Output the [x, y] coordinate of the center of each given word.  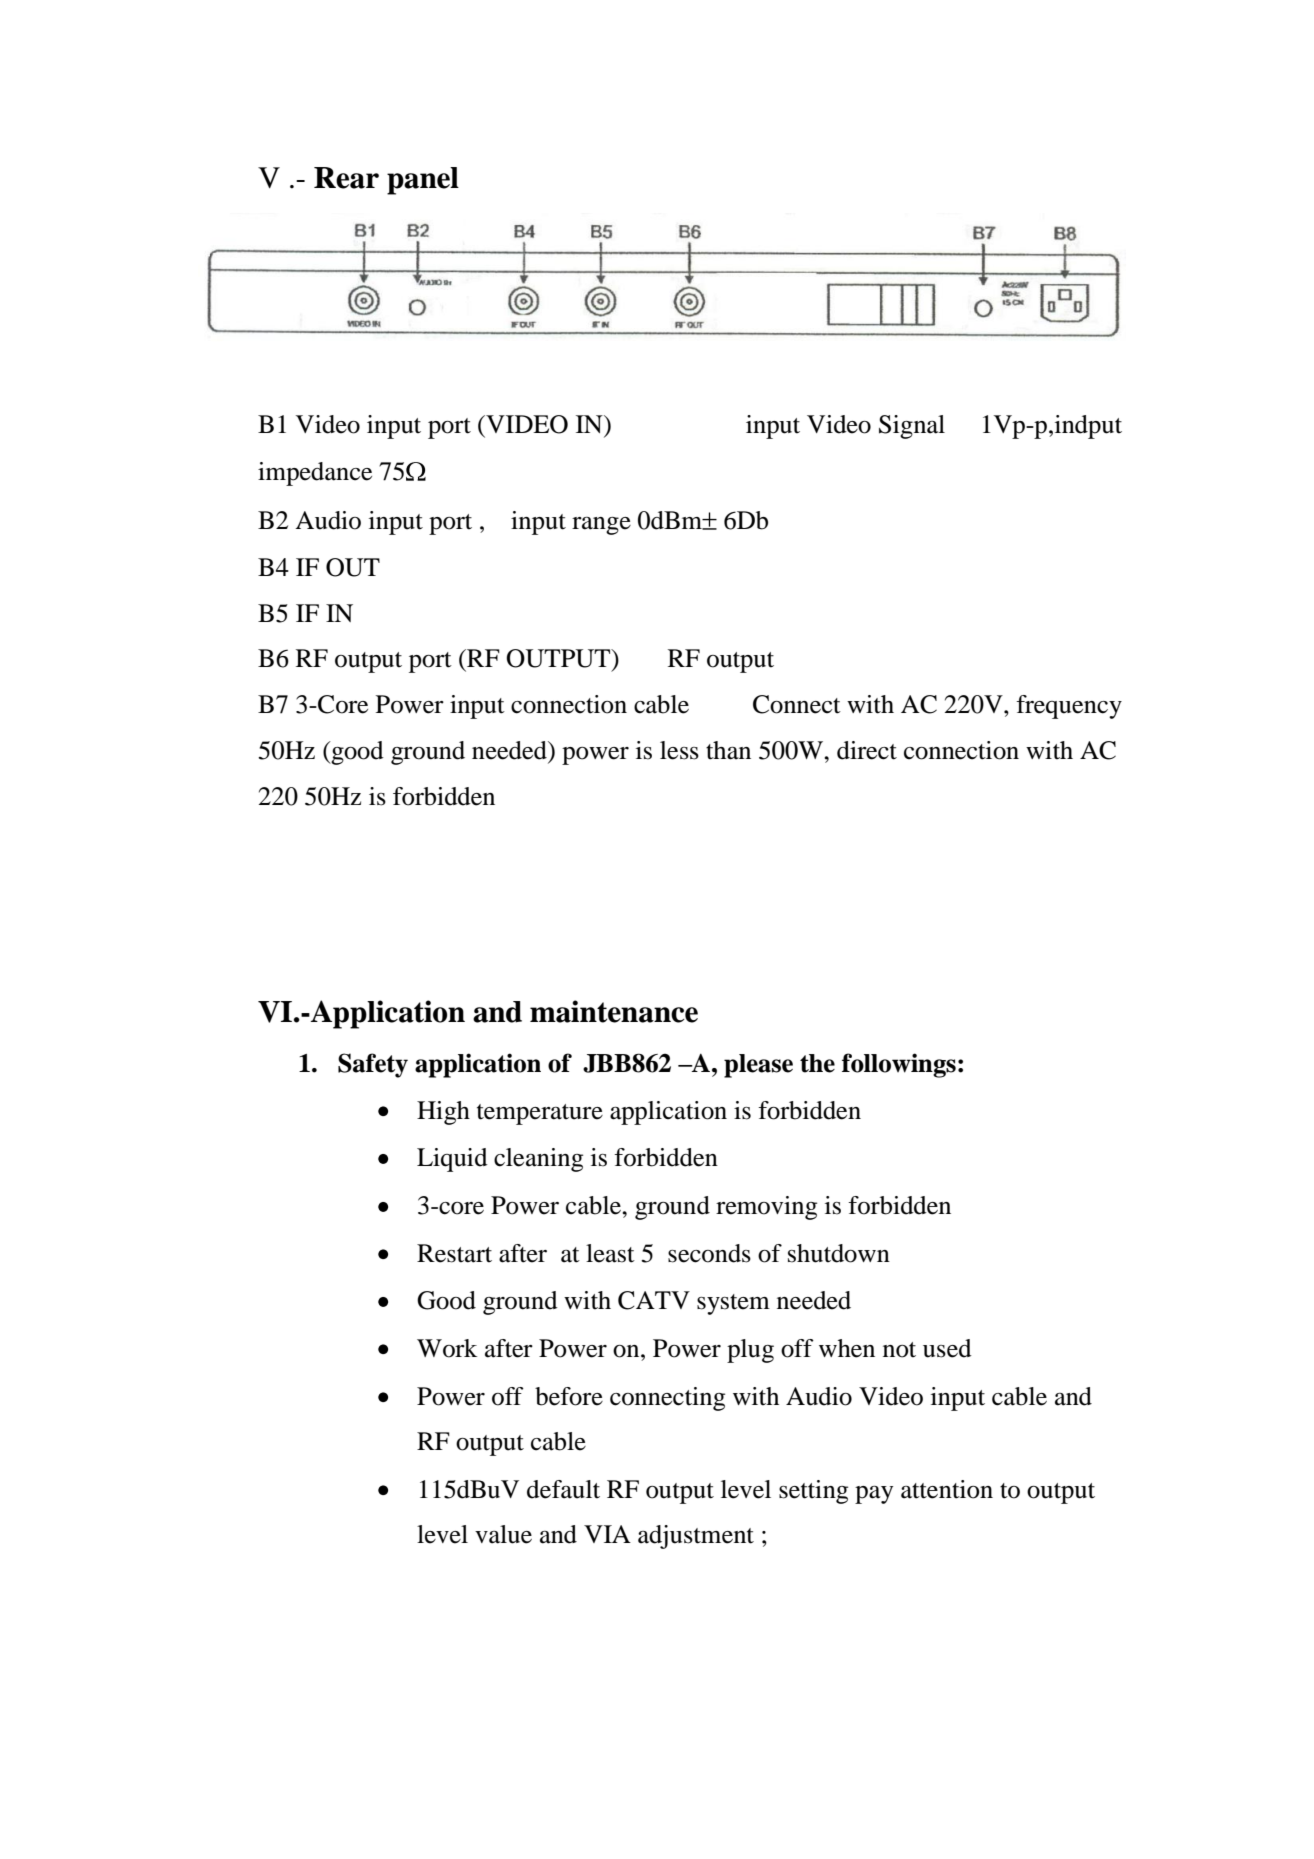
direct [867, 750]
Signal [912, 427]
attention [947, 1489]
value [503, 1534]
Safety [373, 1065]
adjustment [696, 1537]
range [601, 526]
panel [423, 181]
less [679, 750]
